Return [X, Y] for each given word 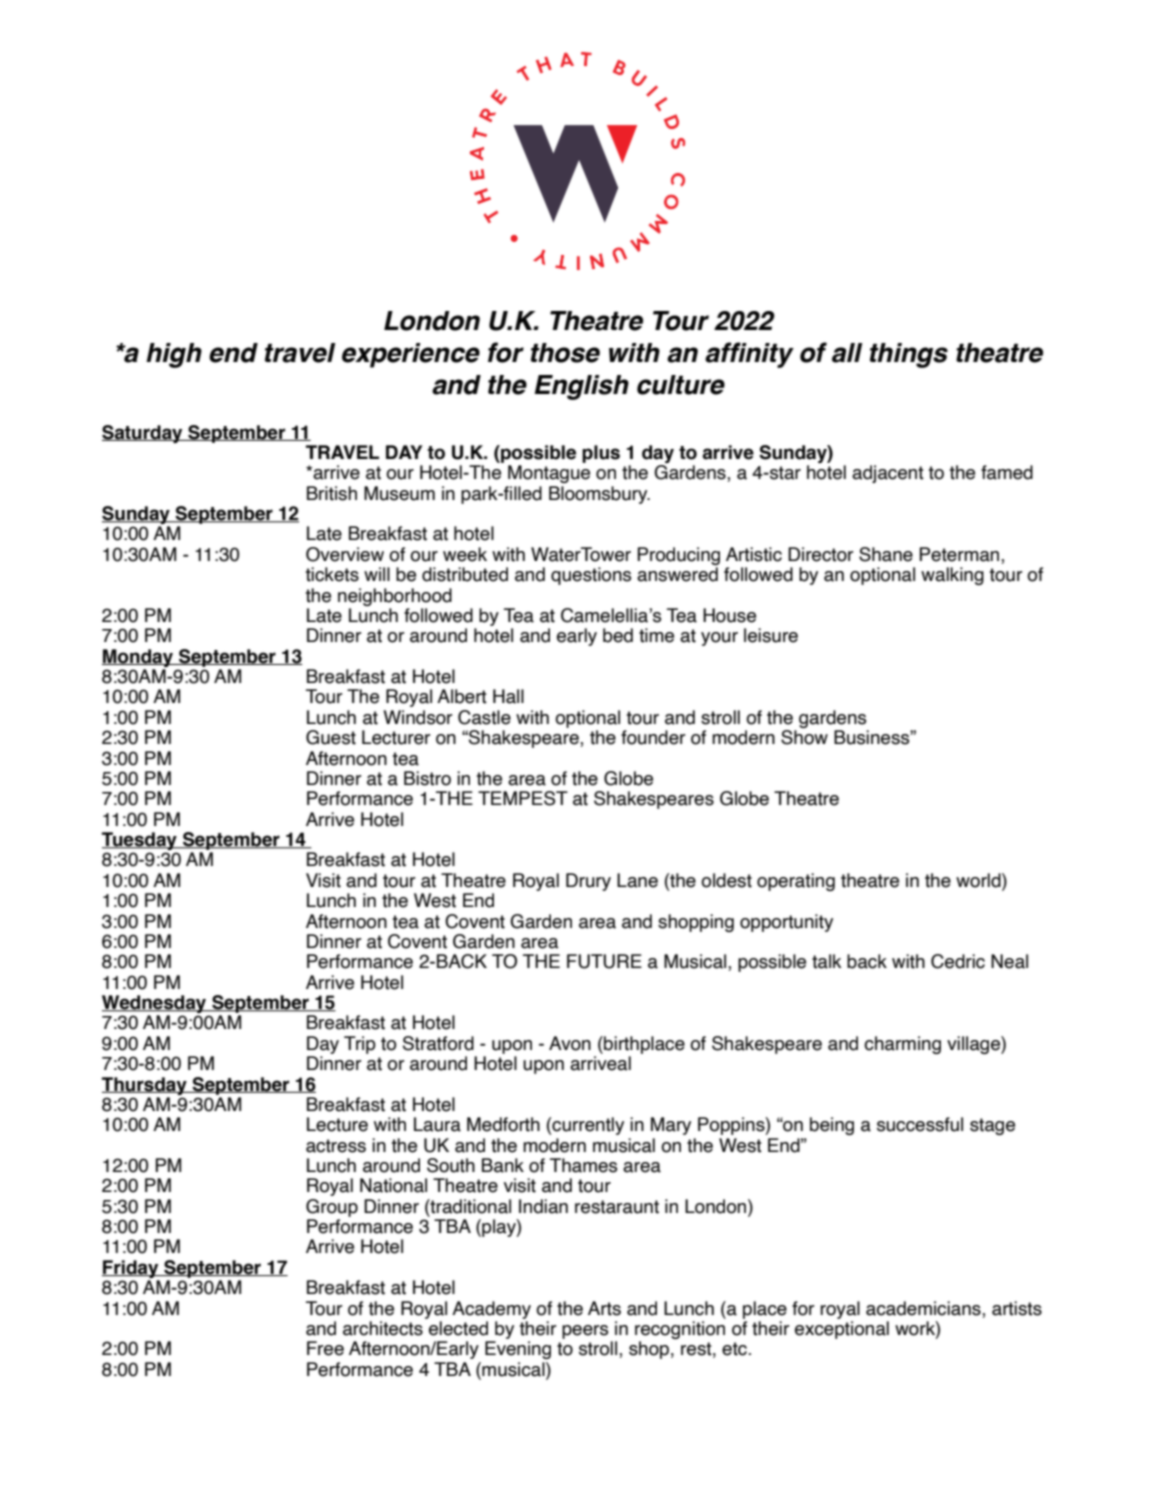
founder [653, 737]
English [581, 387]
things [909, 355]
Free [325, 1348]
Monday [138, 658]
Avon [570, 1043]
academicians [924, 1308]
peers [585, 1332]
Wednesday [155, 1005]
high [174, 355]
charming [902, 1045]
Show [804, 737]
